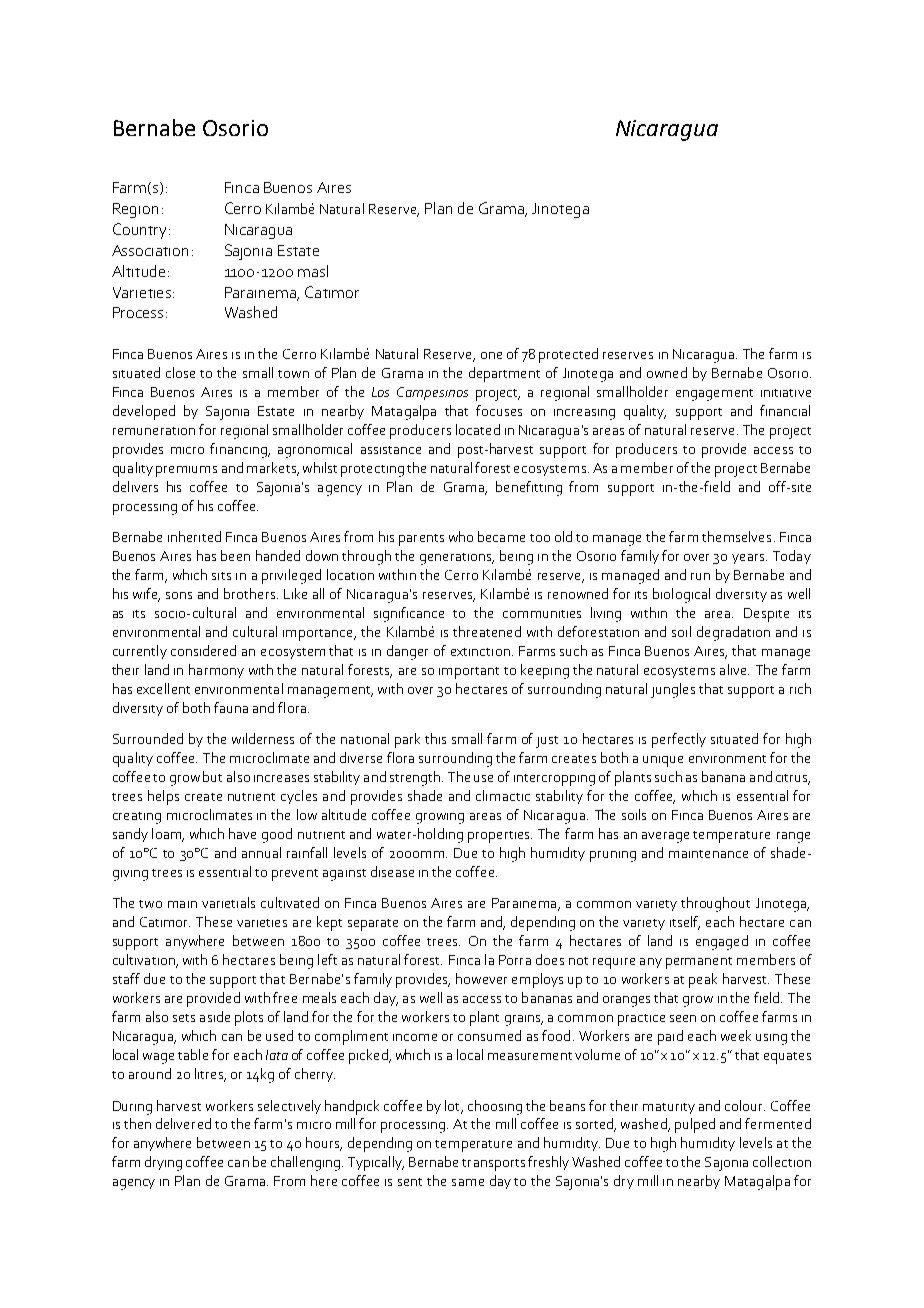 This screenshot has height=1308, width=924. What do you see at coordinates (493, 1165) in the screenshot?
I see `transports` at bounding box center [493, 1165].
